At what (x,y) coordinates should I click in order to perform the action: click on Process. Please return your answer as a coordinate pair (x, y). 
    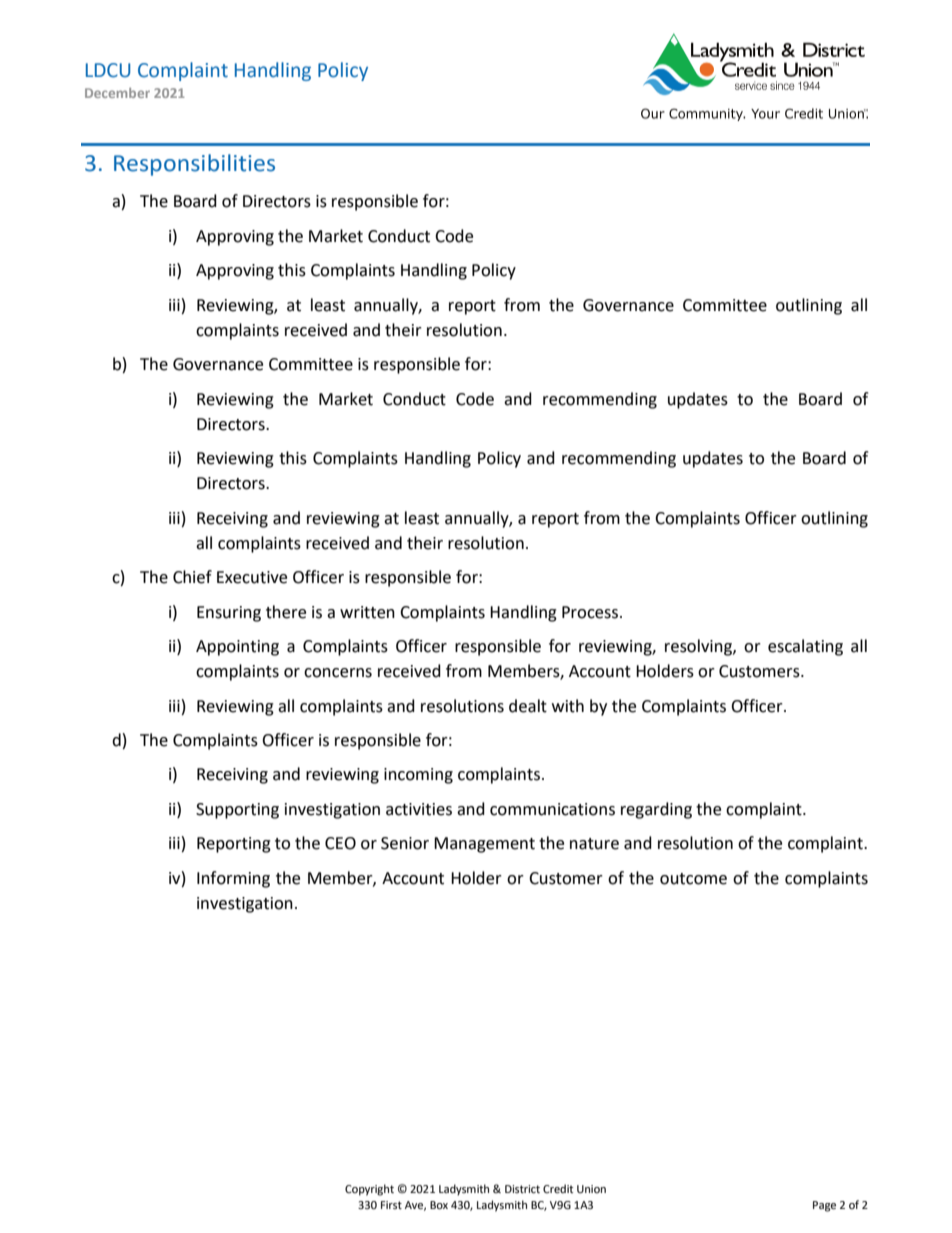
    Looking at the image, I should click on (591, 612).
